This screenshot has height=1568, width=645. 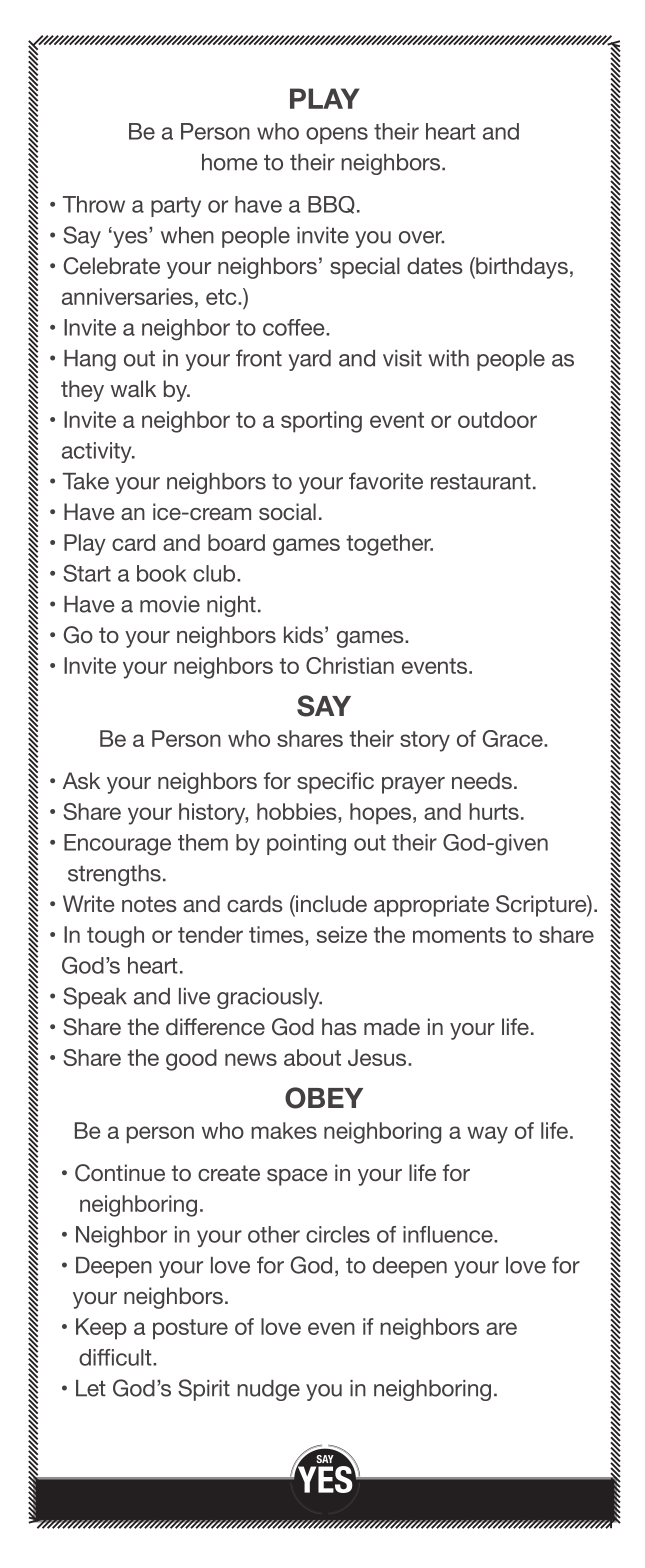 What do you see at coordinates (481, 482) in the screenshot?
I see `restaurant` at bounding box center [481, 482].
